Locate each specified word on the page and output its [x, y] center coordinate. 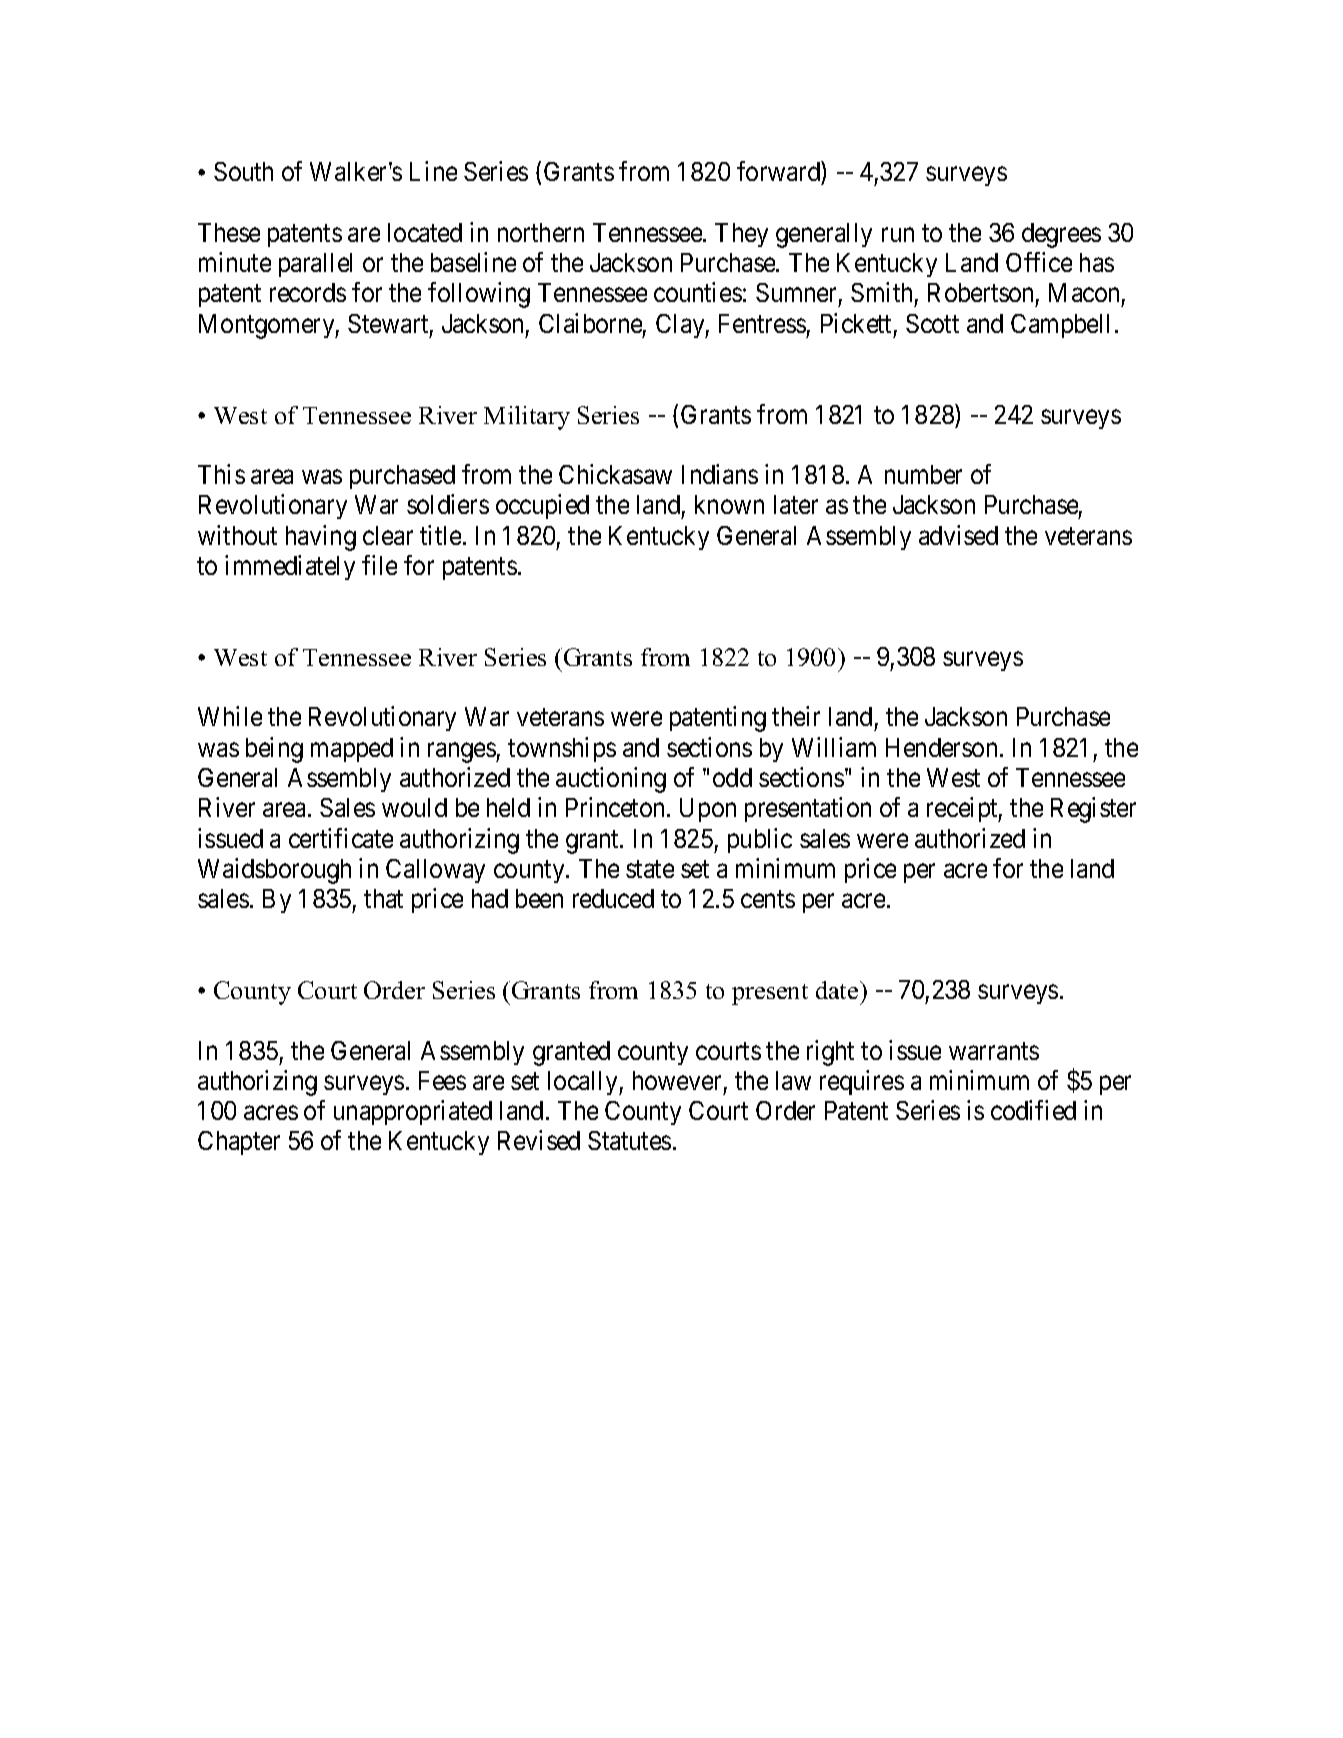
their [796, 716]
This [221, 474]
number [923, 474]
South [243, 171]
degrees [1061, 235]
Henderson [941, 747]
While [230, 716]
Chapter [239, 1143]
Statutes [629, 1140]
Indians [720, 474]
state [650, 869]
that [383, 898]
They [741, 235]
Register [1093, 810]
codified [1033, 1110]
